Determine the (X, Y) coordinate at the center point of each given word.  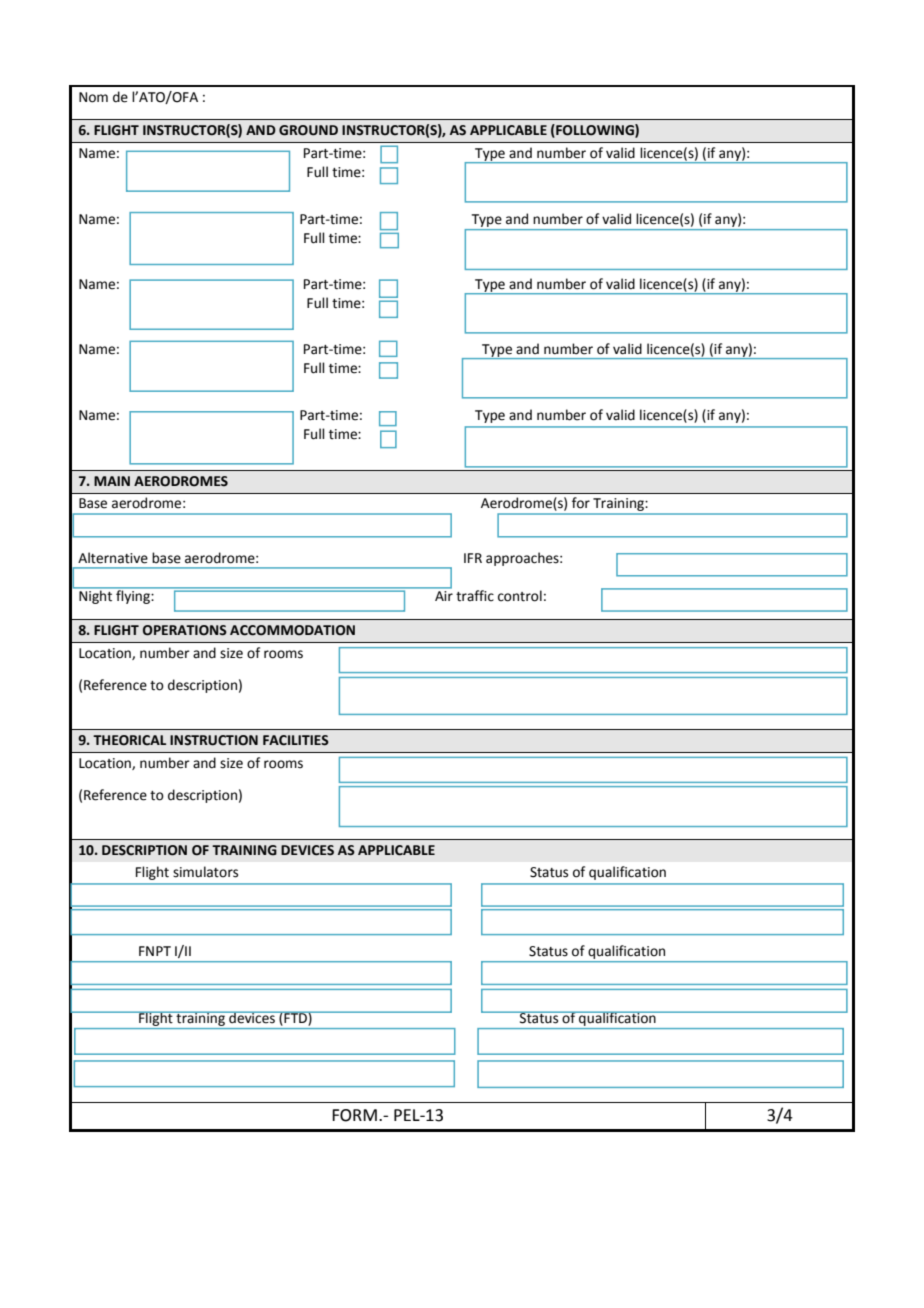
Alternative (113, 558)
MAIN (112, 481)
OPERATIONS (185, 630)
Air (443, 594)
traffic (475, 596)
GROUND (308, 130)
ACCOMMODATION (292, 630)
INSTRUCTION (214, 740)
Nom (93, 97)
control (520, 596)
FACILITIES (296, 740)
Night (96, 596)
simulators (205, 872)
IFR (473, 558)
